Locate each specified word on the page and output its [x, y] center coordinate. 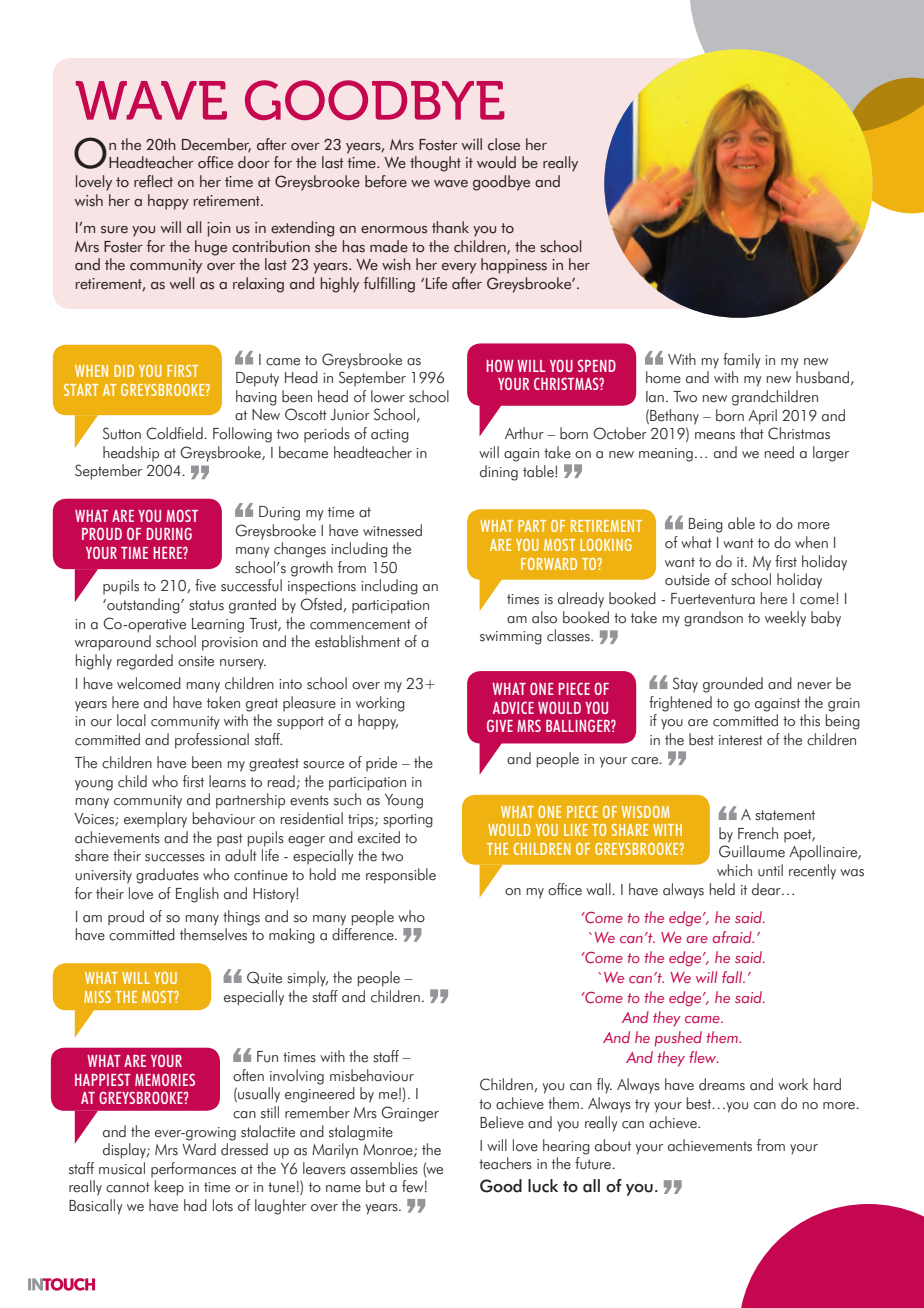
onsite [196, 661]
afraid [733, 937]
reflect [153, 181]
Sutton [122, 433]
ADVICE [513, 707]
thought [435, 164]
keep [169, 1188]
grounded [733, 685]
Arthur [524, 433]
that [752, 433]
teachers [505, 1163]
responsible [401, 876]
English [197, 895]
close [504, 144]
